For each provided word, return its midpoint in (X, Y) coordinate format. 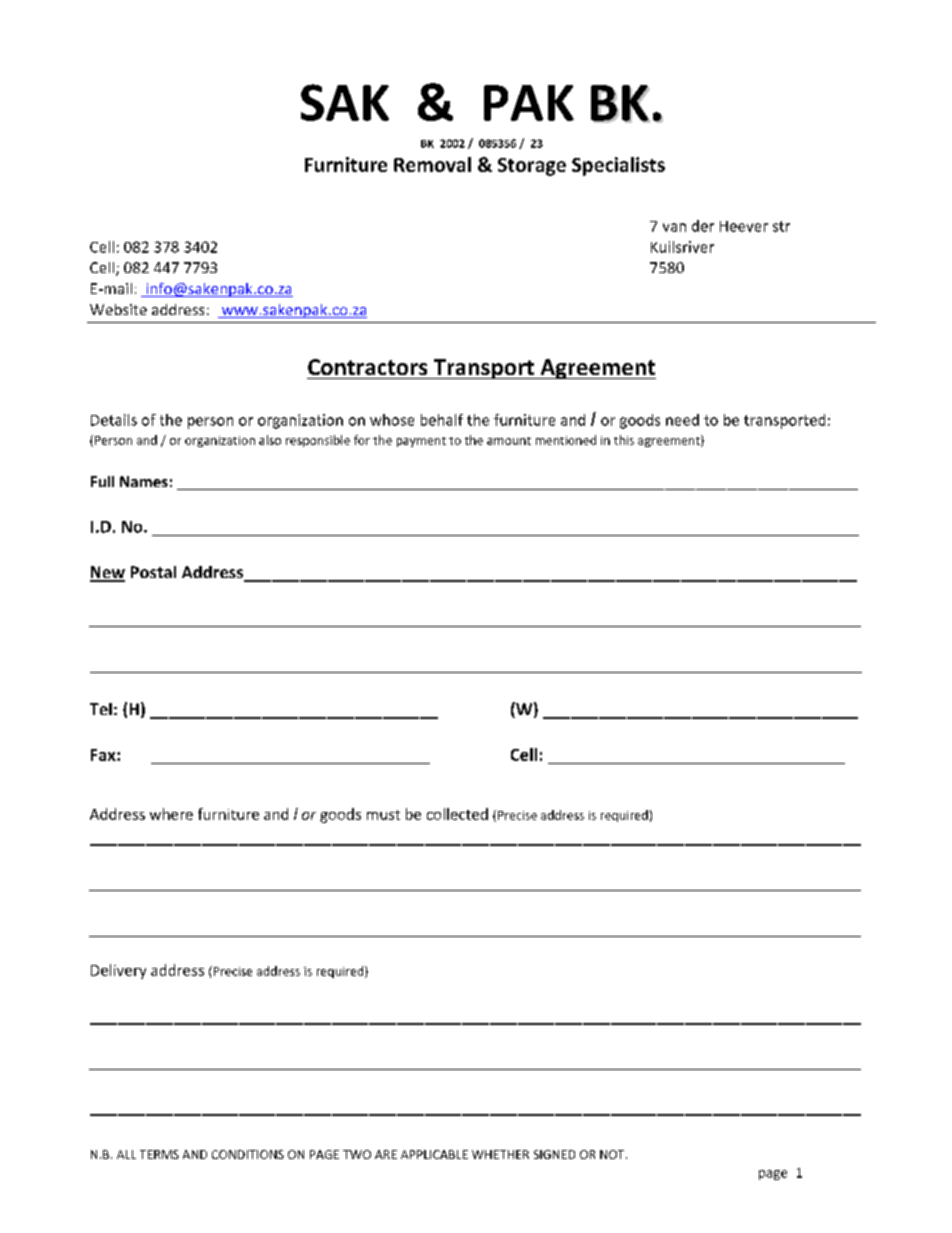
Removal (432, 164)
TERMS (159, 1154)
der (703, 226)
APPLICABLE (434, 1154)
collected (457, 814)
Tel (101, 709)
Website (118, 309)
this (624, 440)
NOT (613, 1154)
